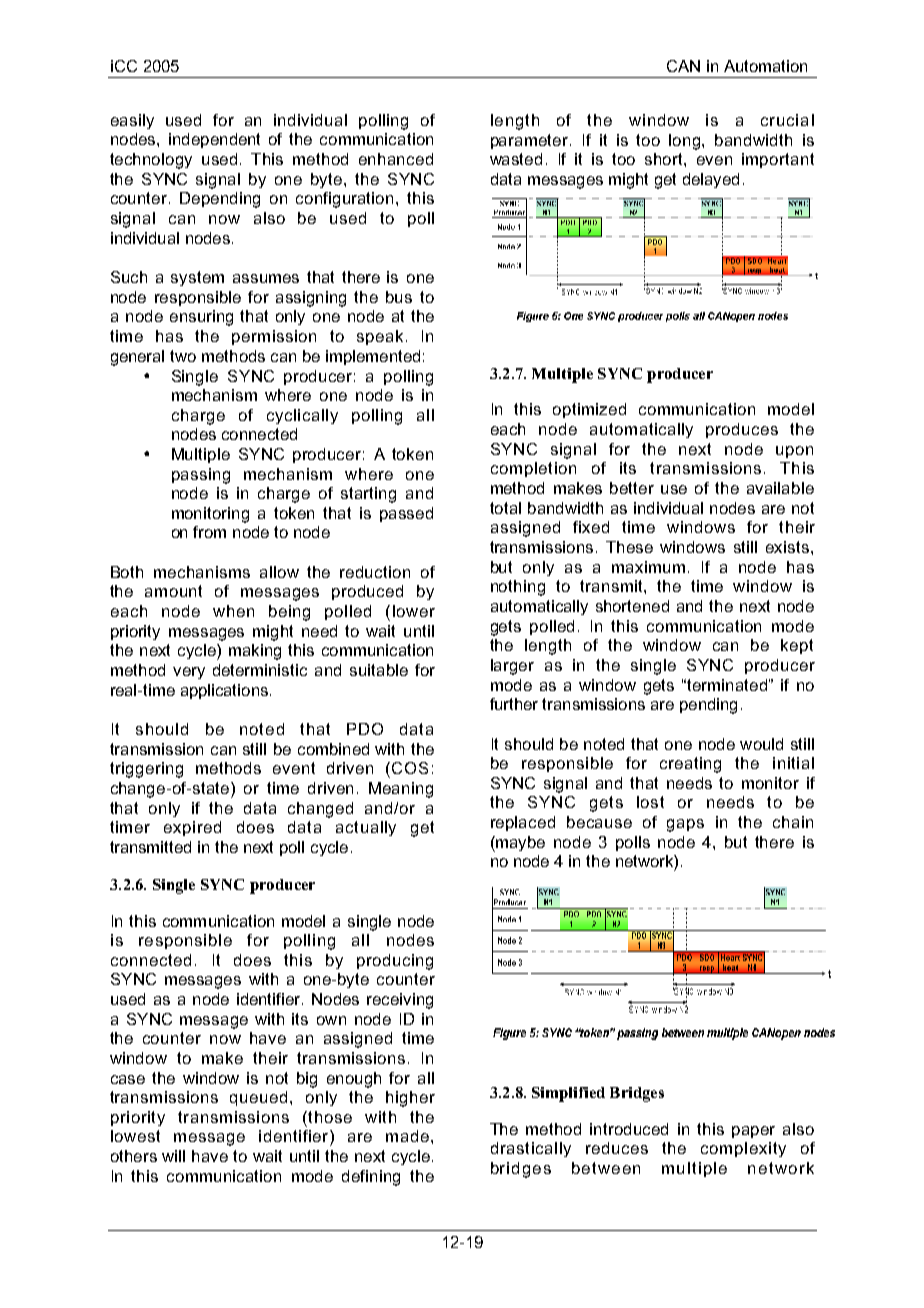 The image size is (924, 1308). What do you see at coordinates (743, 1149) in the screenshot?
I see `complexity` at bounding box center [743, 1149].
